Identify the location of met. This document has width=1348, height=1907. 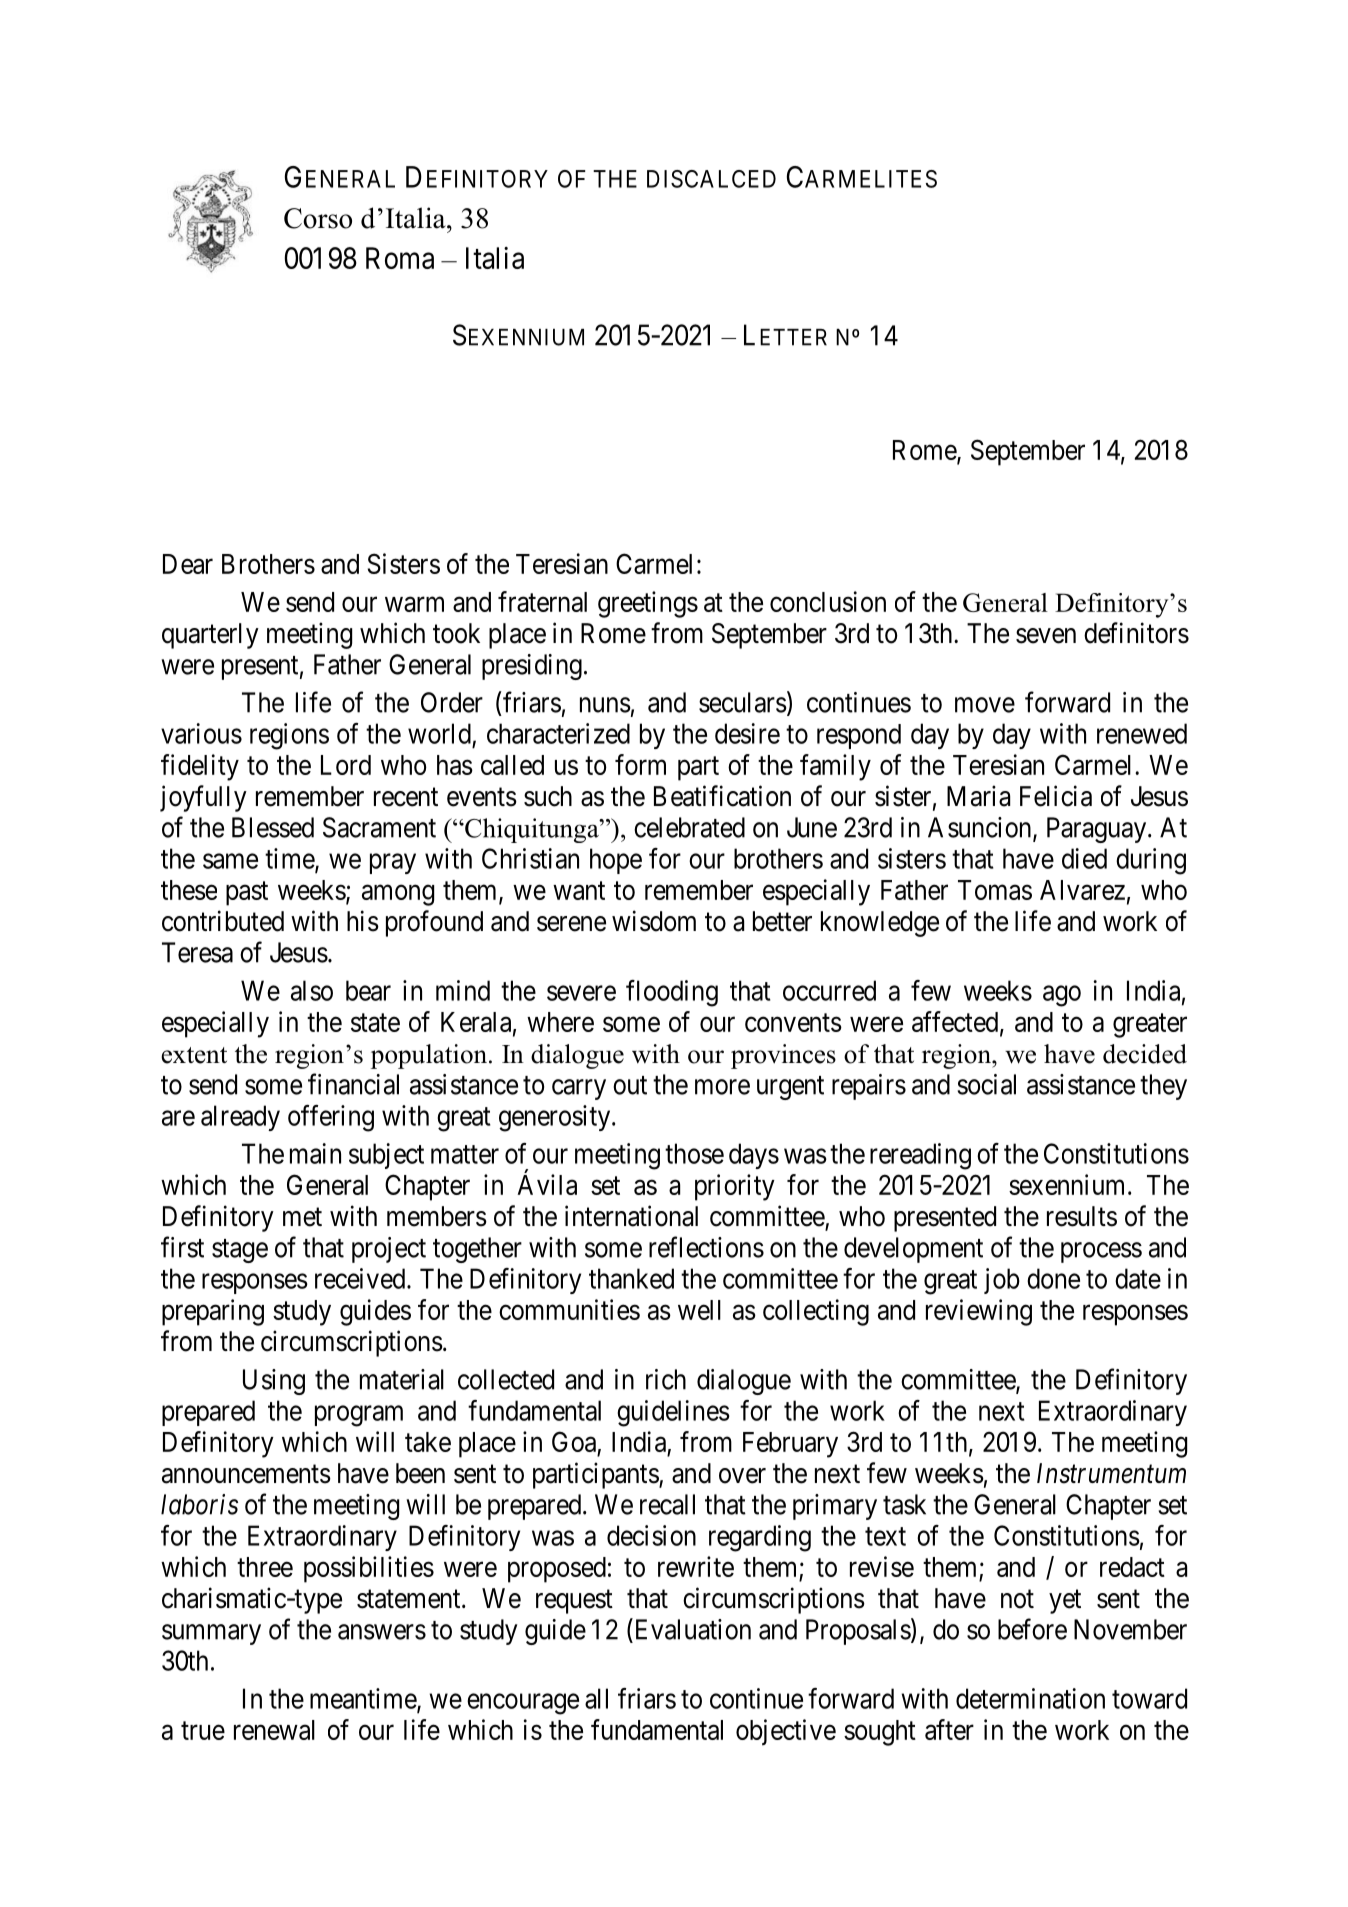
(302, 1217).
